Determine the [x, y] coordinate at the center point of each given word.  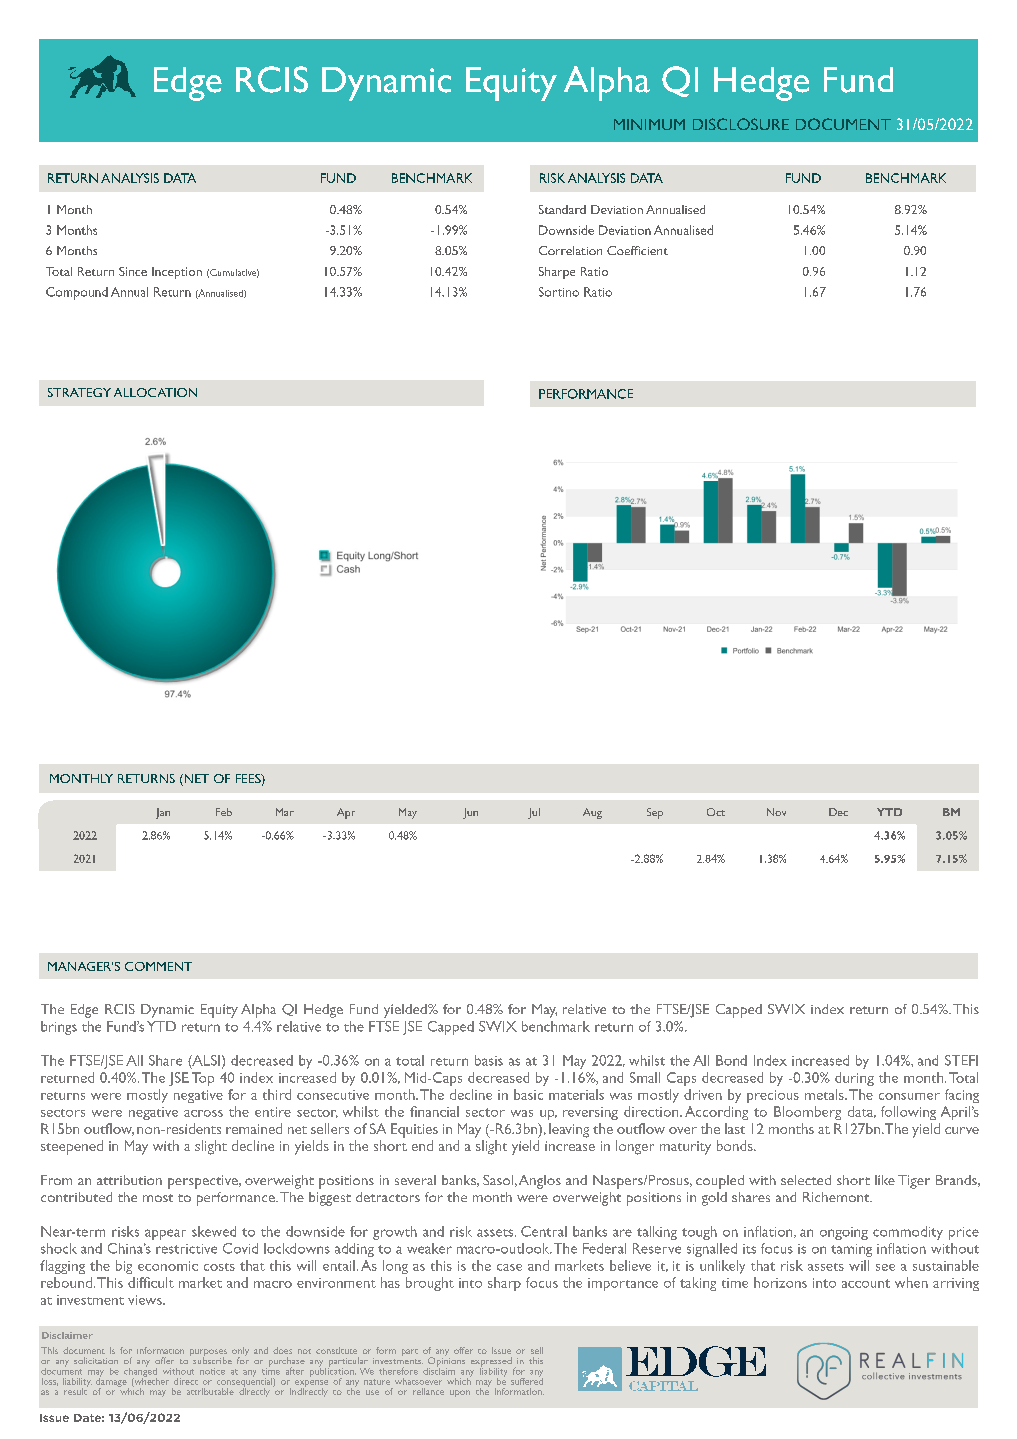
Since [133, 271]
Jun [470, 813]
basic [528, 1094]
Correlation [570, 250]
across [203, 1113]
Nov [776, 812]
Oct [716, 812]
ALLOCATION [155, 392]
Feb [224, 812]
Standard [562, 209]
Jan [163, 813]
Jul [534, 813]
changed [140, 1372]
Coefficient [637, 250]
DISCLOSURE [741, 124]
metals [825, 1094]
